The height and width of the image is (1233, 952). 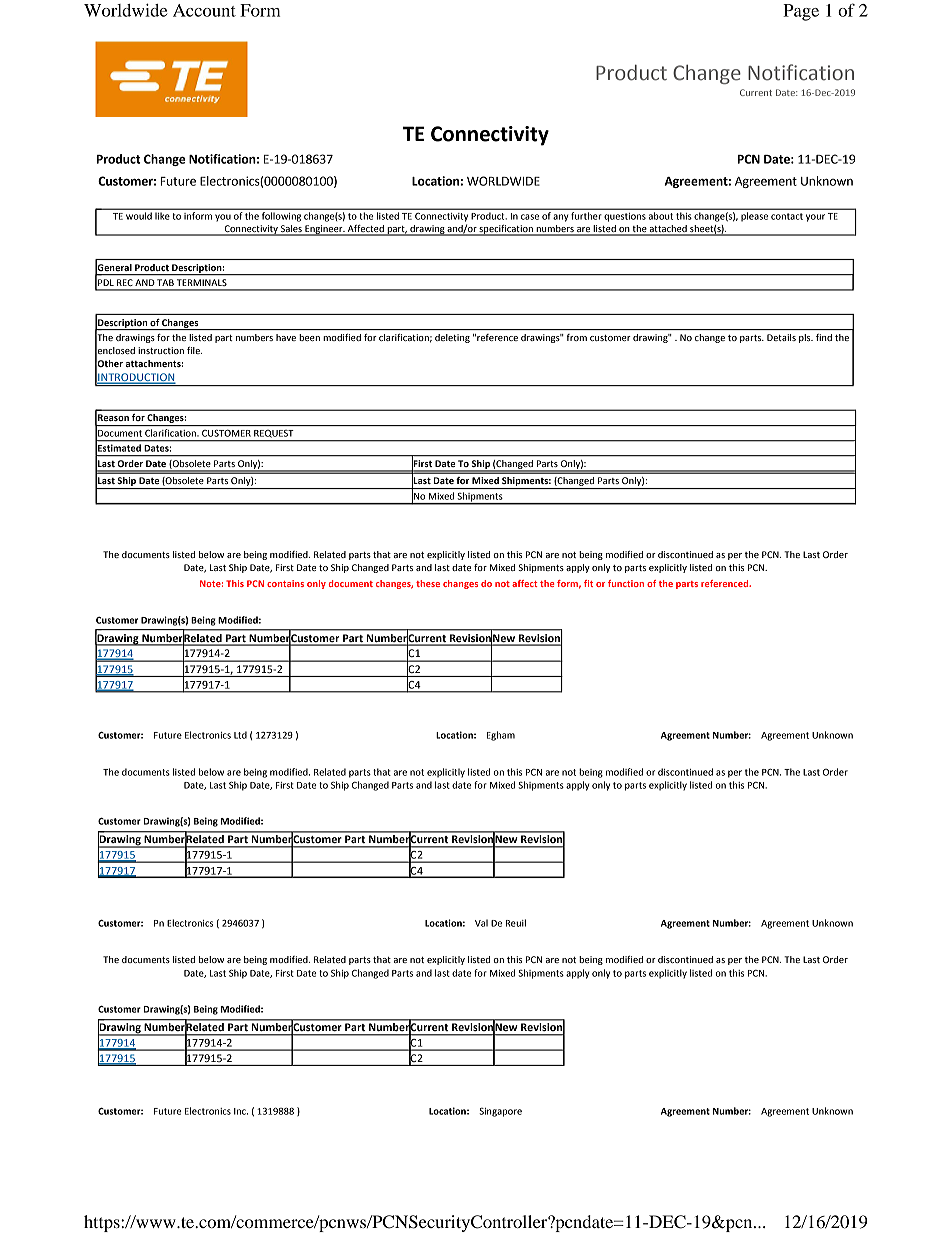 I want to click on Page, so click(x=801, y=12).
